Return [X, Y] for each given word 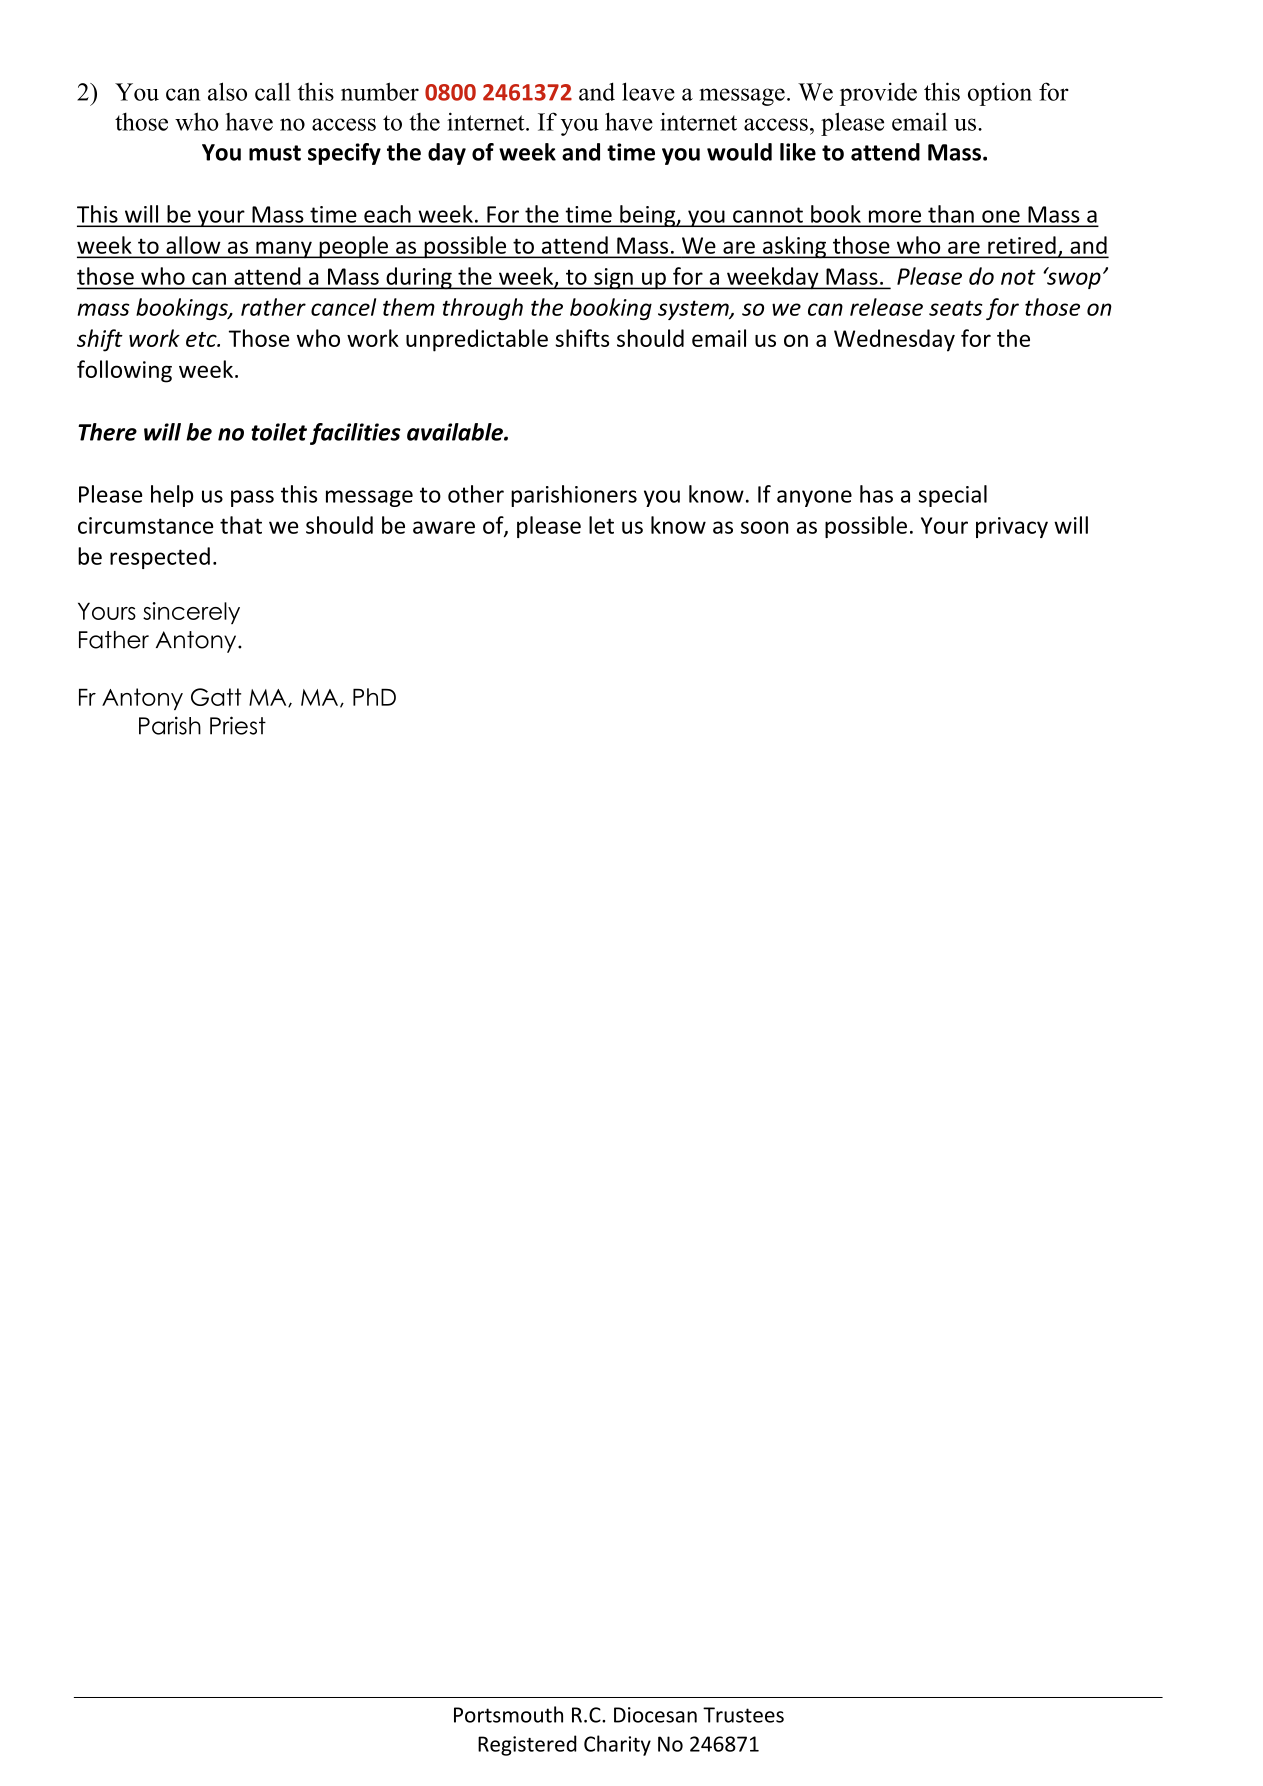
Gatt [216, 697]
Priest [238, 725]
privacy [1012, 527]
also [227, 91]
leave [648, 91]
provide [878, 94]
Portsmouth [508, 1714]
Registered [527, 1745]
